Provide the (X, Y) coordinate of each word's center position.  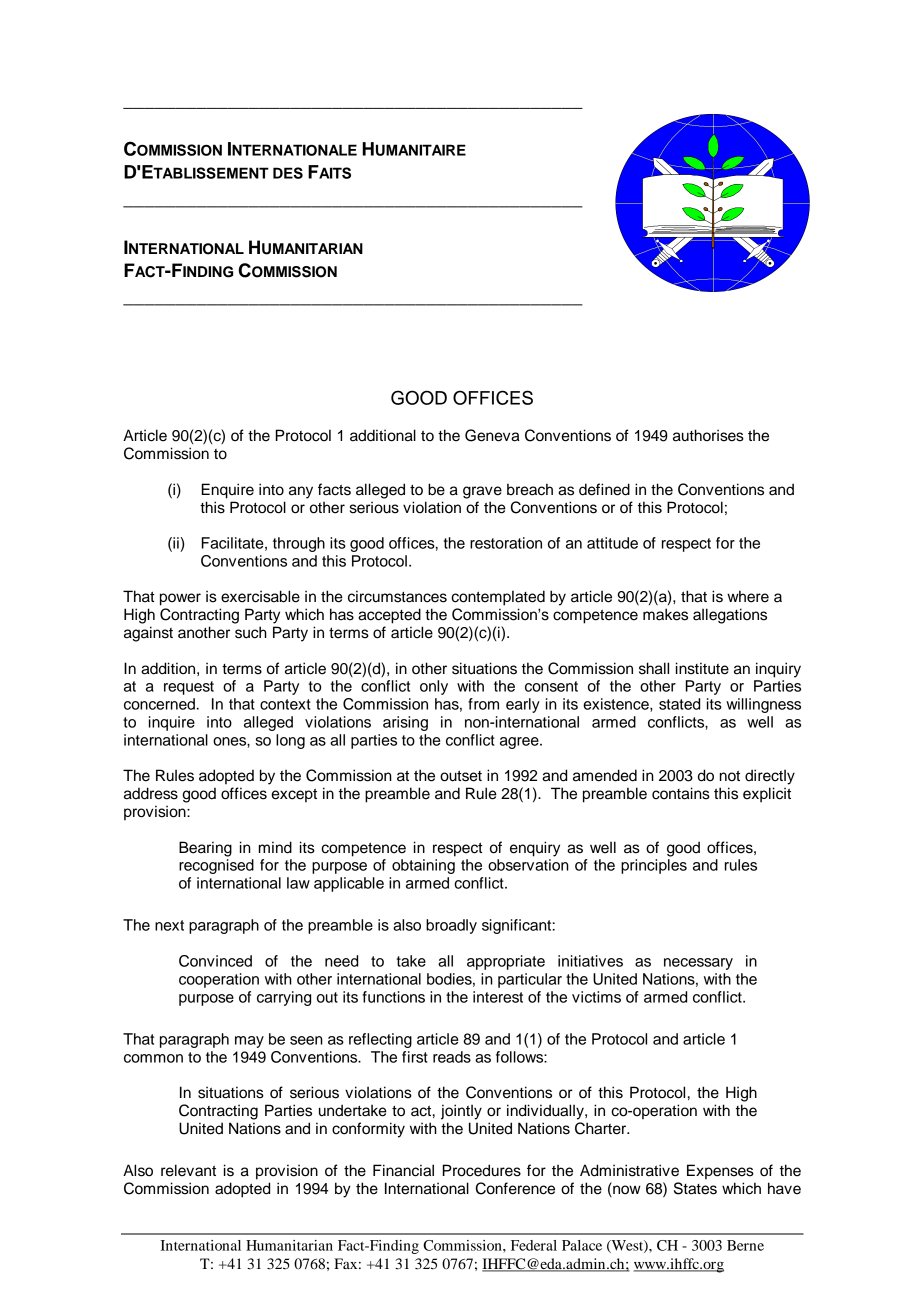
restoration (506, 543)
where (748, 596)
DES (288, 173)
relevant (188, 1170)
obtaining (423, 866)
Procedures (482, 1170)
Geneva (492, 435)
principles (654, 866)
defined (604, 489)
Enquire (228, 491)
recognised (216, 866)
